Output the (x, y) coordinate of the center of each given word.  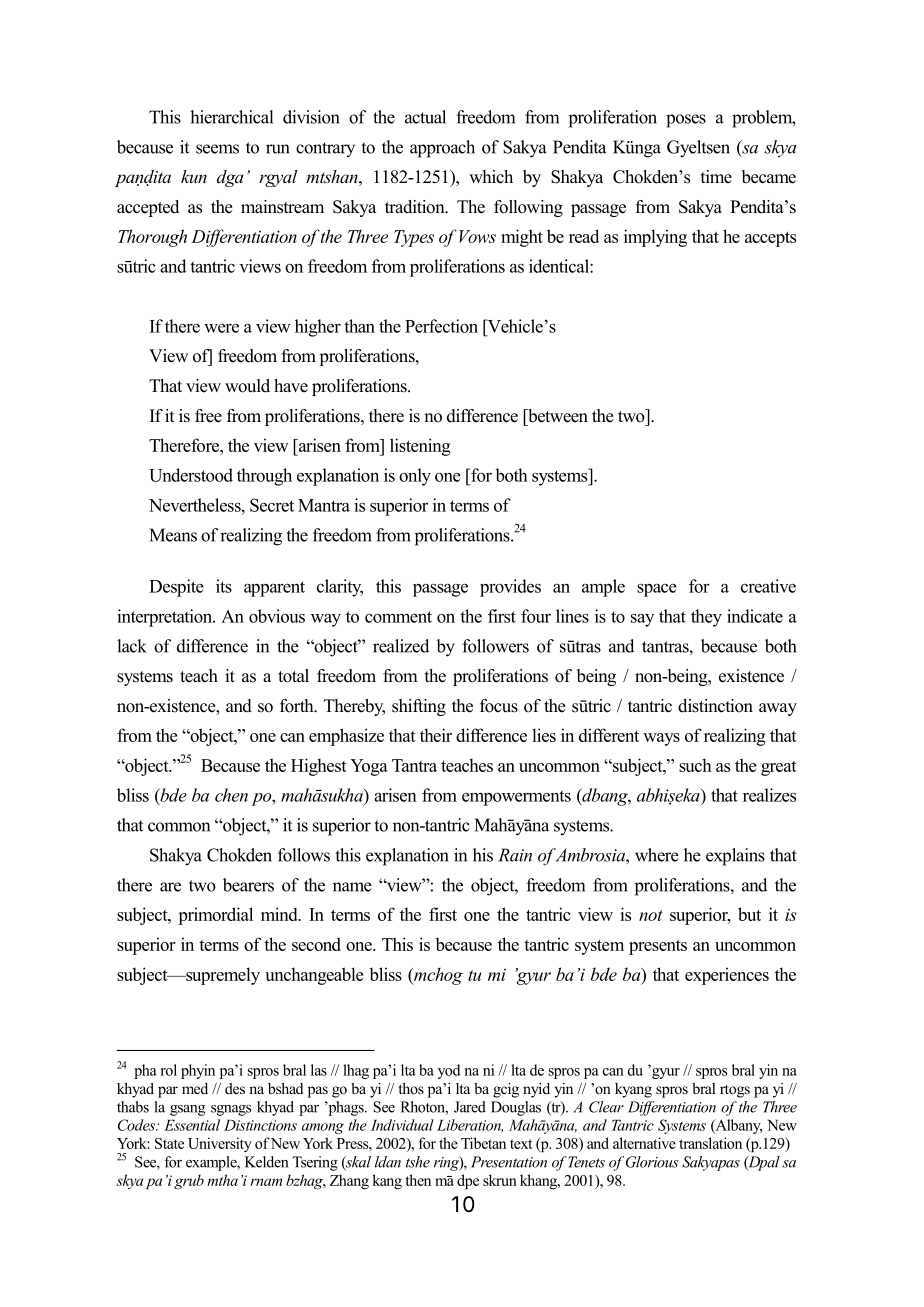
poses (686, 121)
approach (442, 149)
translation (710, 1143)
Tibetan (483, 1143)
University (220, 1144)
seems (217, 149)
